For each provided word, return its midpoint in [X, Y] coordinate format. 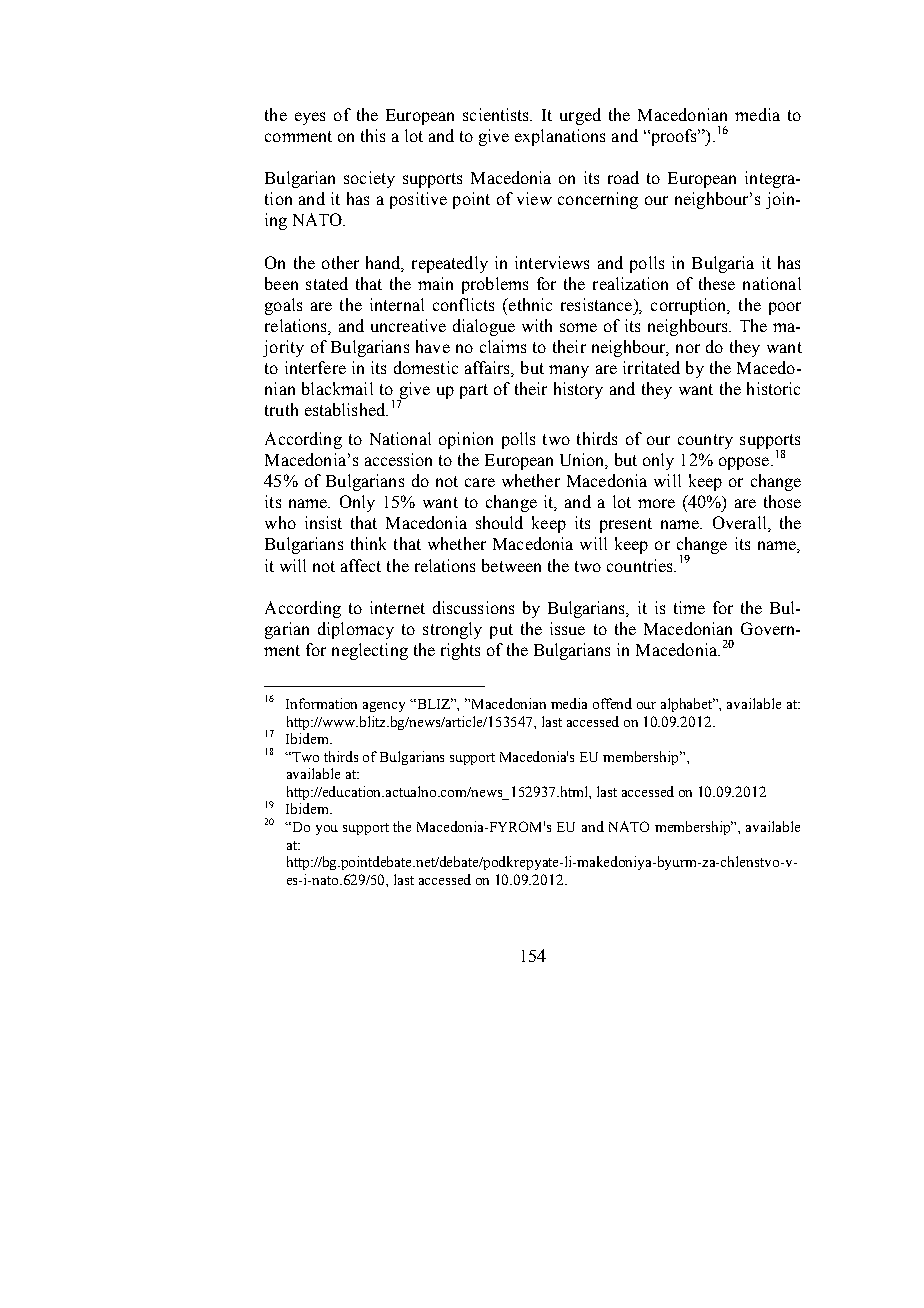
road [623, 177]
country [705, 441]
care [480, 482]
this [373, 135]
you [327, 830]
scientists [497, 114]
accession [398, 459]
